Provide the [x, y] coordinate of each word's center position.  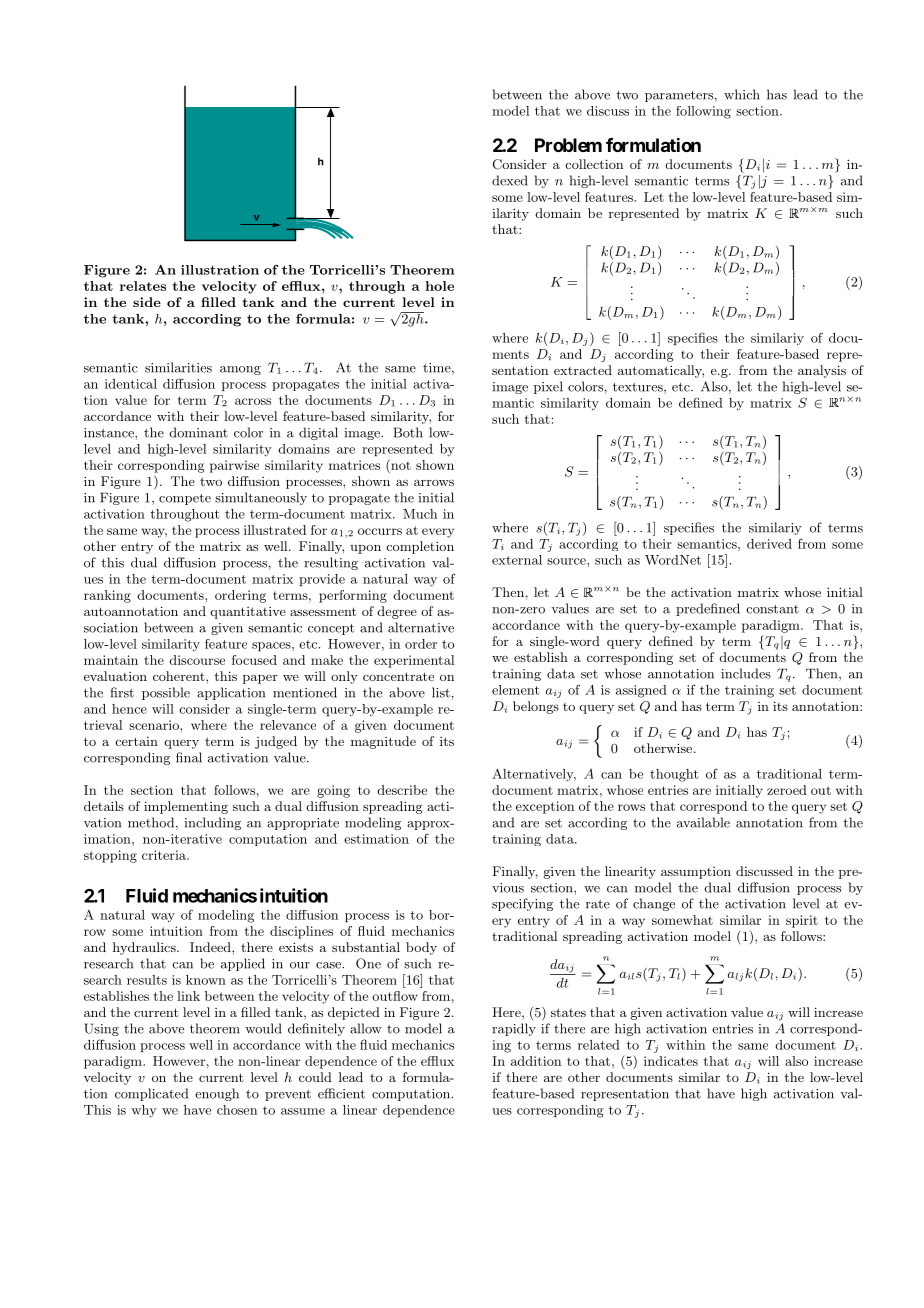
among [240, 370]
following [703, 112]
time [438, 369]
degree [397, 612]
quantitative [248, 613]
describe [402, 790]
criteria [165, 855]
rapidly [514, 1029]
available [703, 822]
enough [217, 1094]
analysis [822, 371]
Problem [568, 145]
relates [143, 286]
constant [772, 609]
